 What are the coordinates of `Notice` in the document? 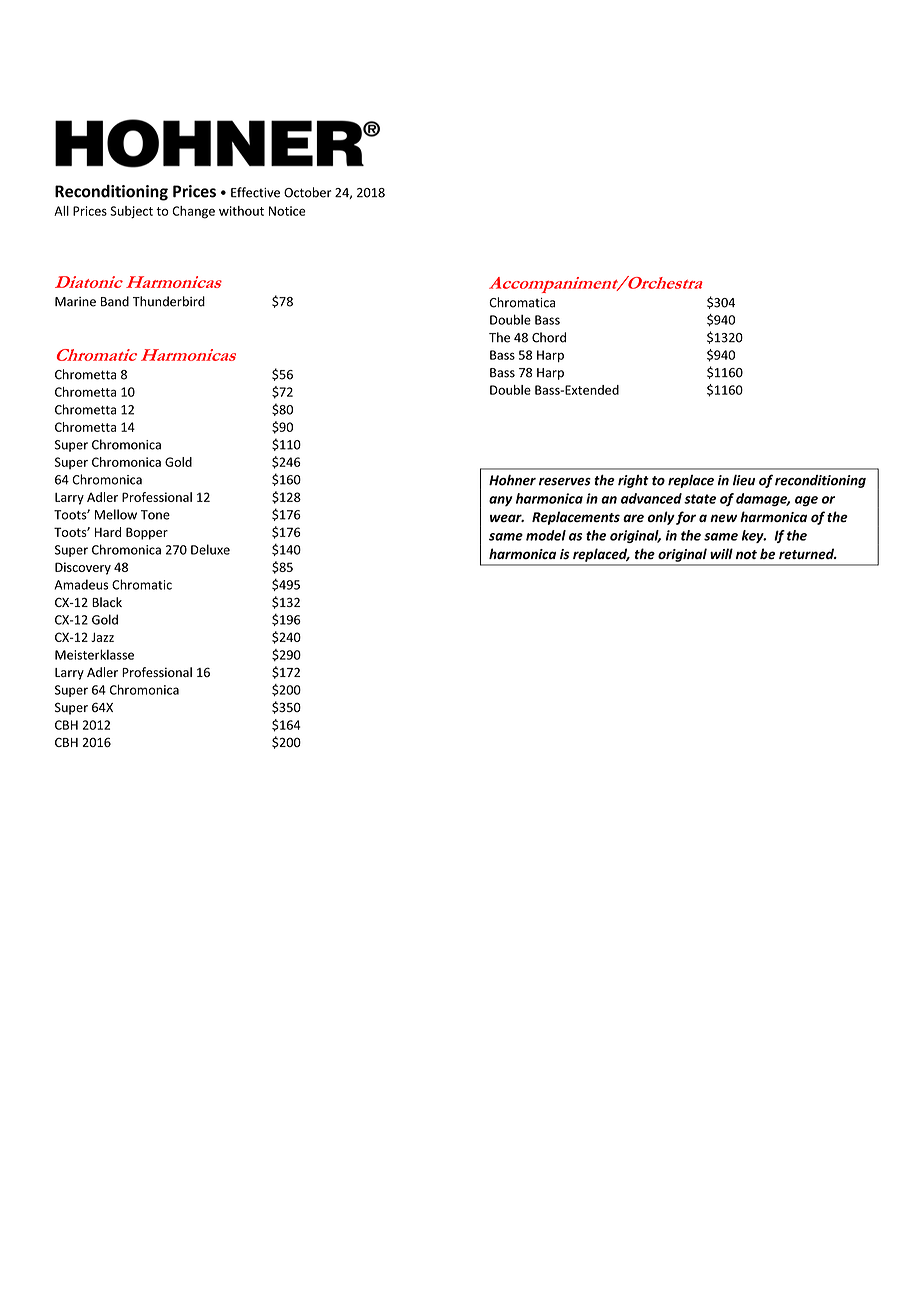 It's located at (287, 211).
